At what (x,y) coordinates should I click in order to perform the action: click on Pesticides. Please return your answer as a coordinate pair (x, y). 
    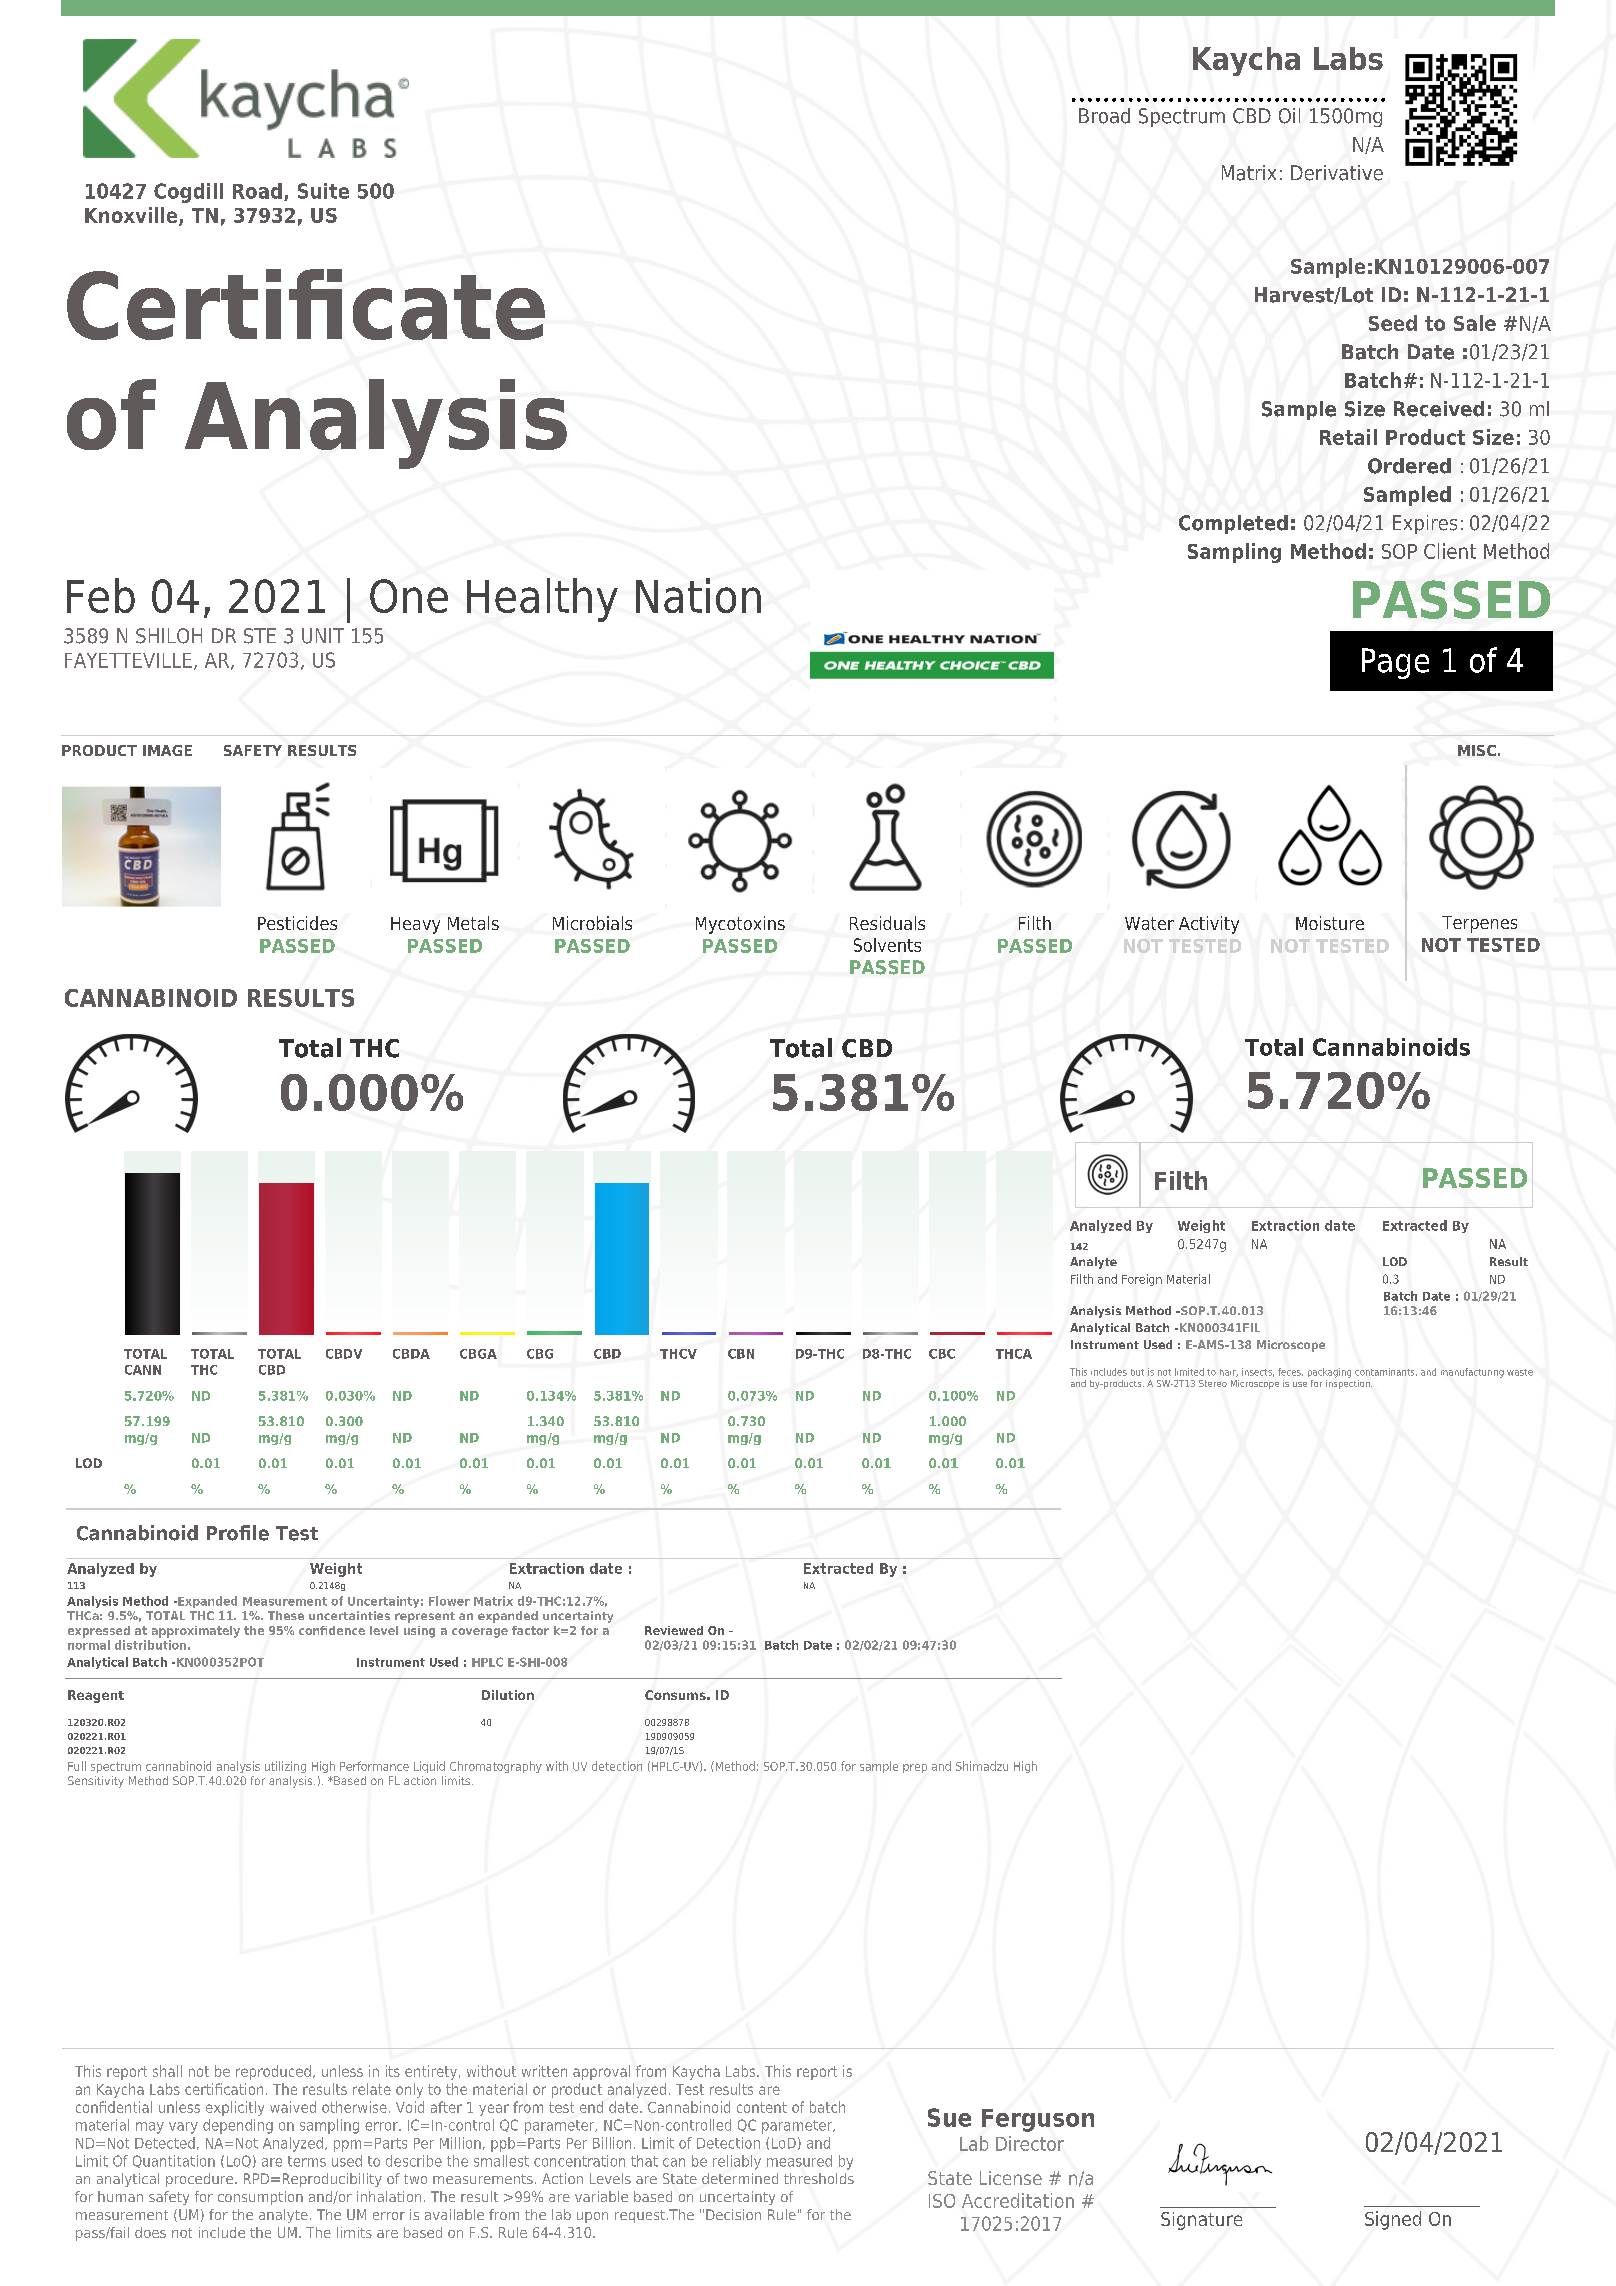
    Looking at the image, I should click on (297, 923).
